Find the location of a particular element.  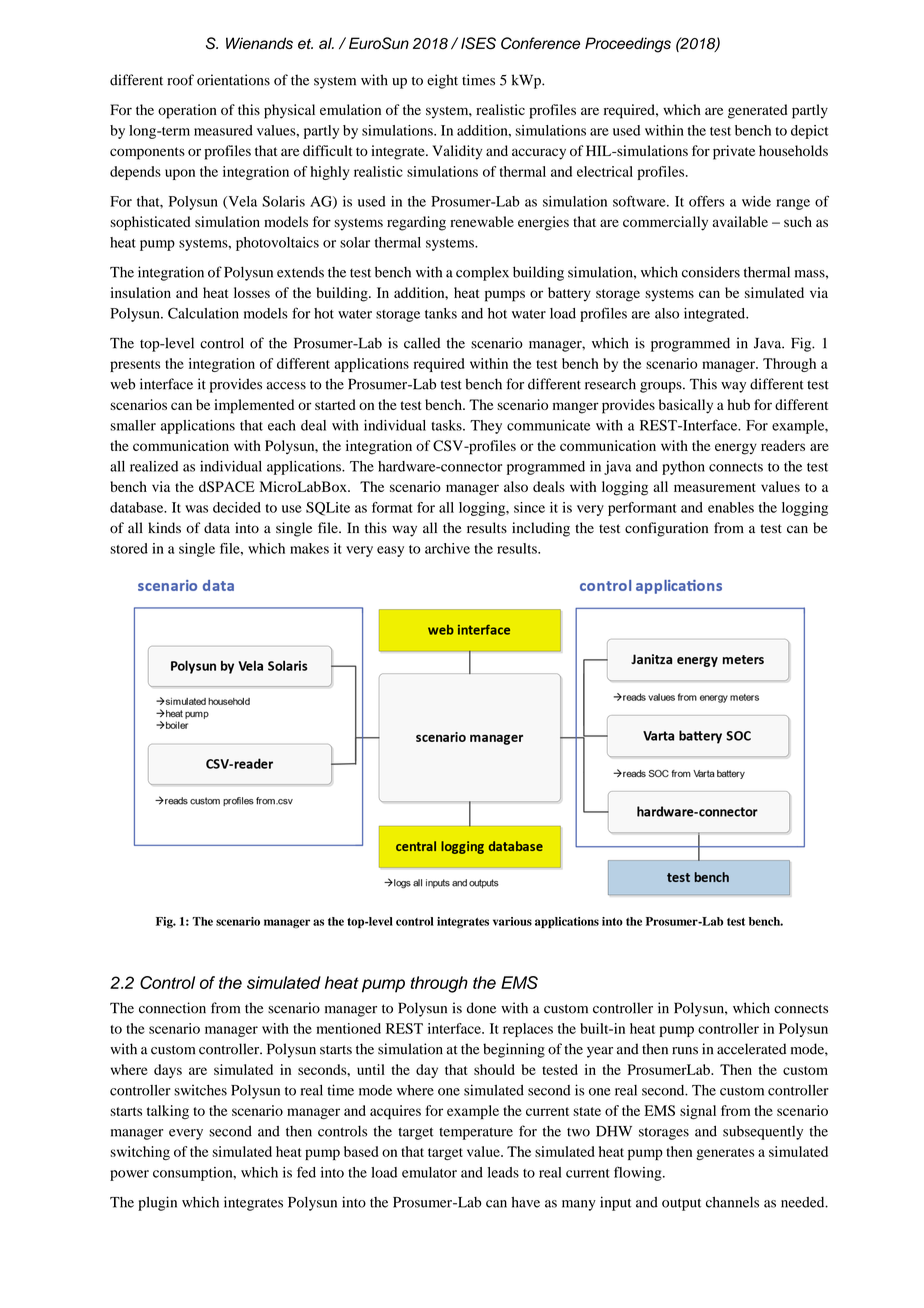

generates is located at coordinates (725, 1154).
